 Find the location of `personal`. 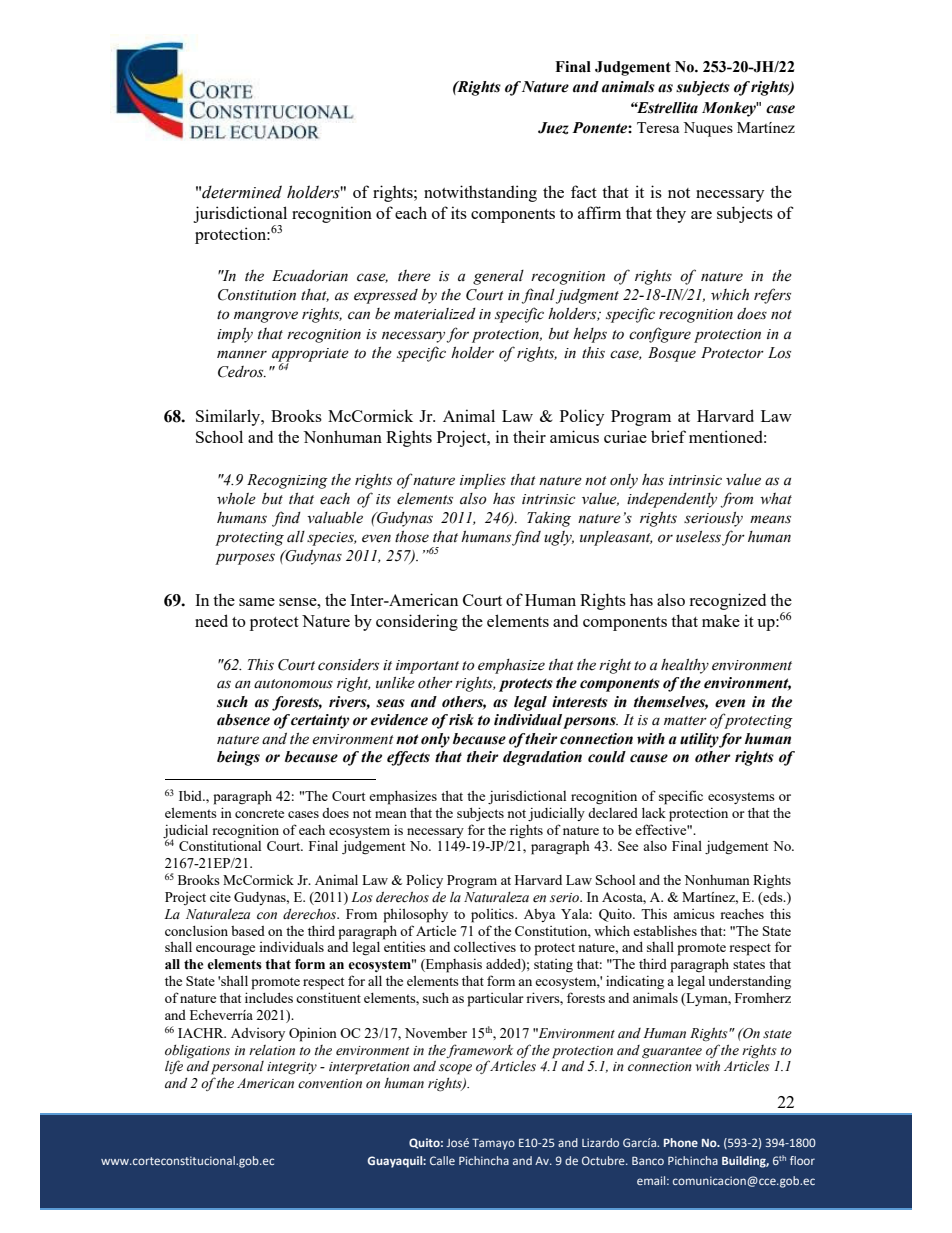

personal is located at coordinates (237, 1068).
